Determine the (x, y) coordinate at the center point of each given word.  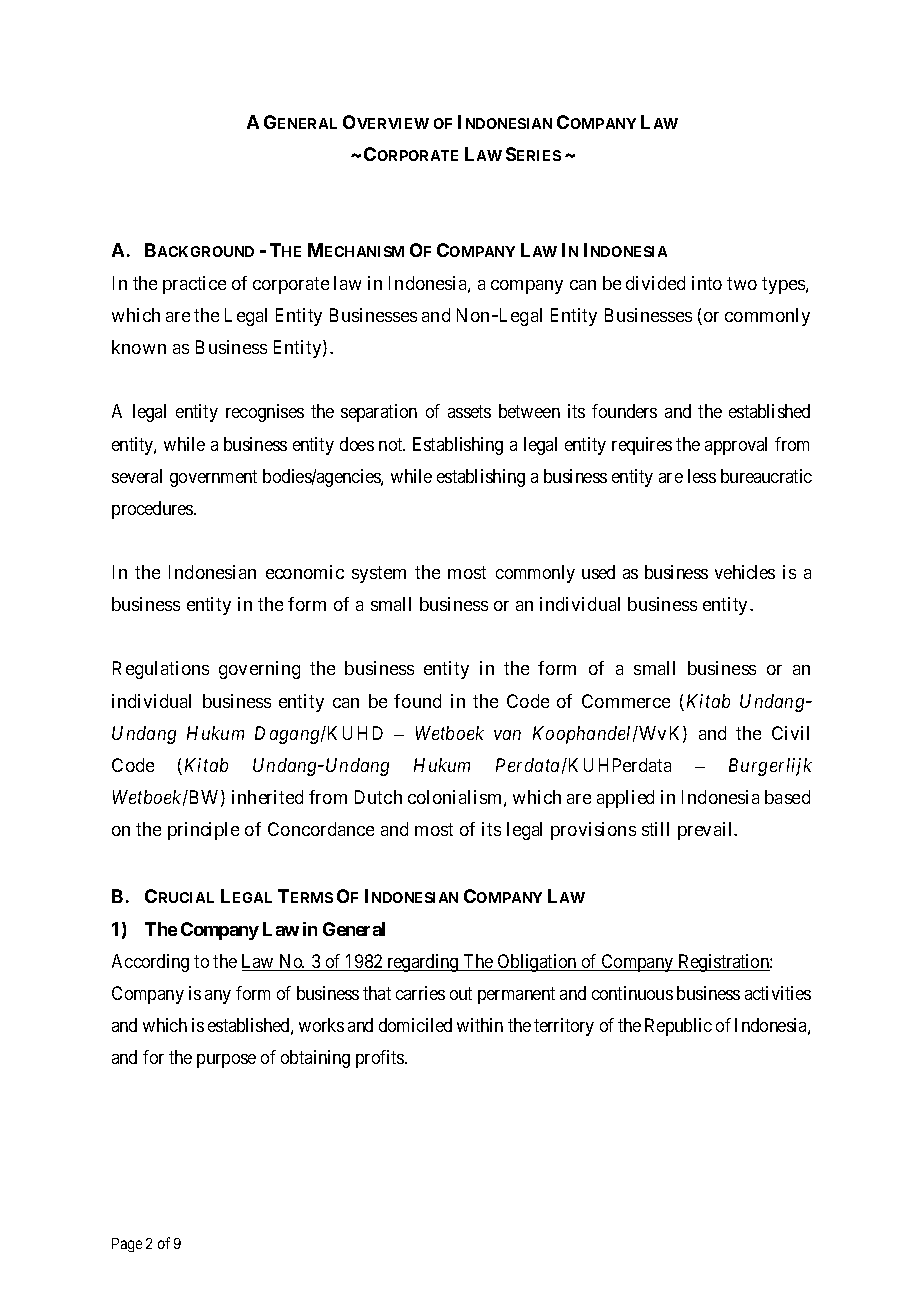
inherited (267, 797)
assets (469, 412)
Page (127, 1245)
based (787, 797)
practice (194, 285)
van (507, 735)
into (707, 283)
